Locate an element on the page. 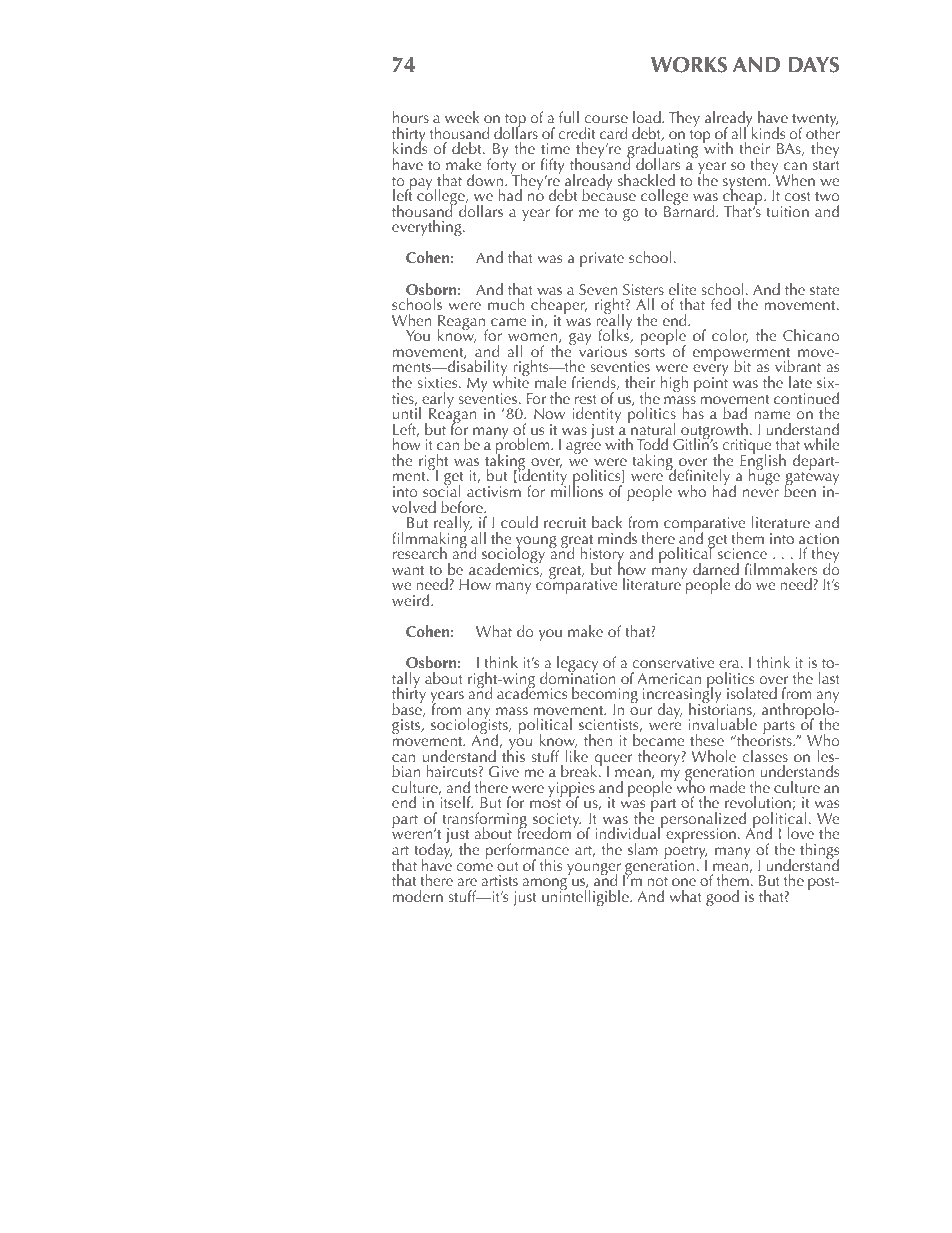 Image resolution: width=952 pixels, height=1233 pixels. various is located at coordinates (603, 350).
